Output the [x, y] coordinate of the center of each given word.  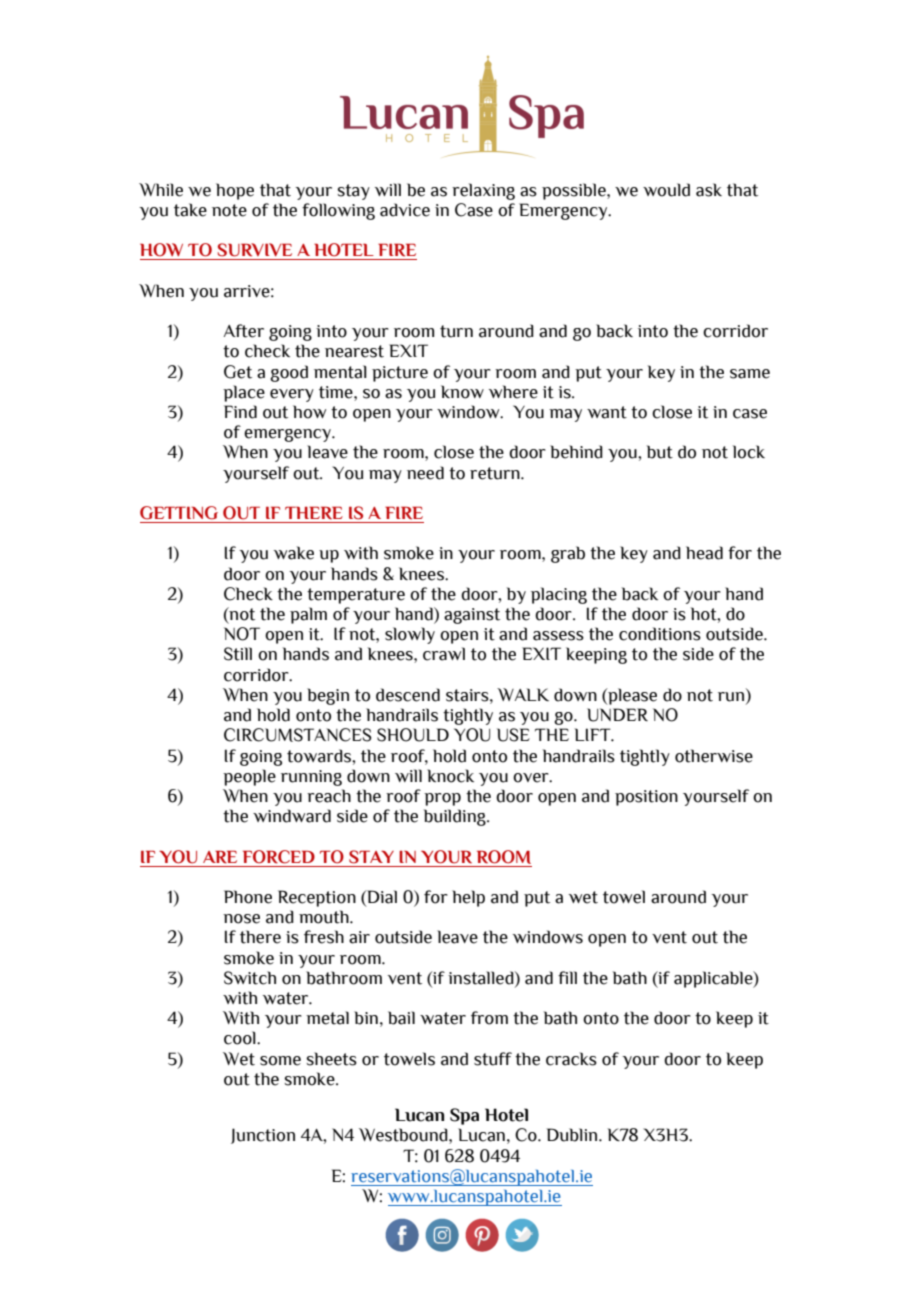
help [468, 898]
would [666, 190]
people [249, 777]
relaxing [483, 191]
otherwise [714, 756]
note [229, 210]
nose [241, 919]
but [660, 452]
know [462, 392]
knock [450, 776]
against [472, 616]
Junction [263, 1136]
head [704, 553]
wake [294, 553]
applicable [714, 979]
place [244, 393]
